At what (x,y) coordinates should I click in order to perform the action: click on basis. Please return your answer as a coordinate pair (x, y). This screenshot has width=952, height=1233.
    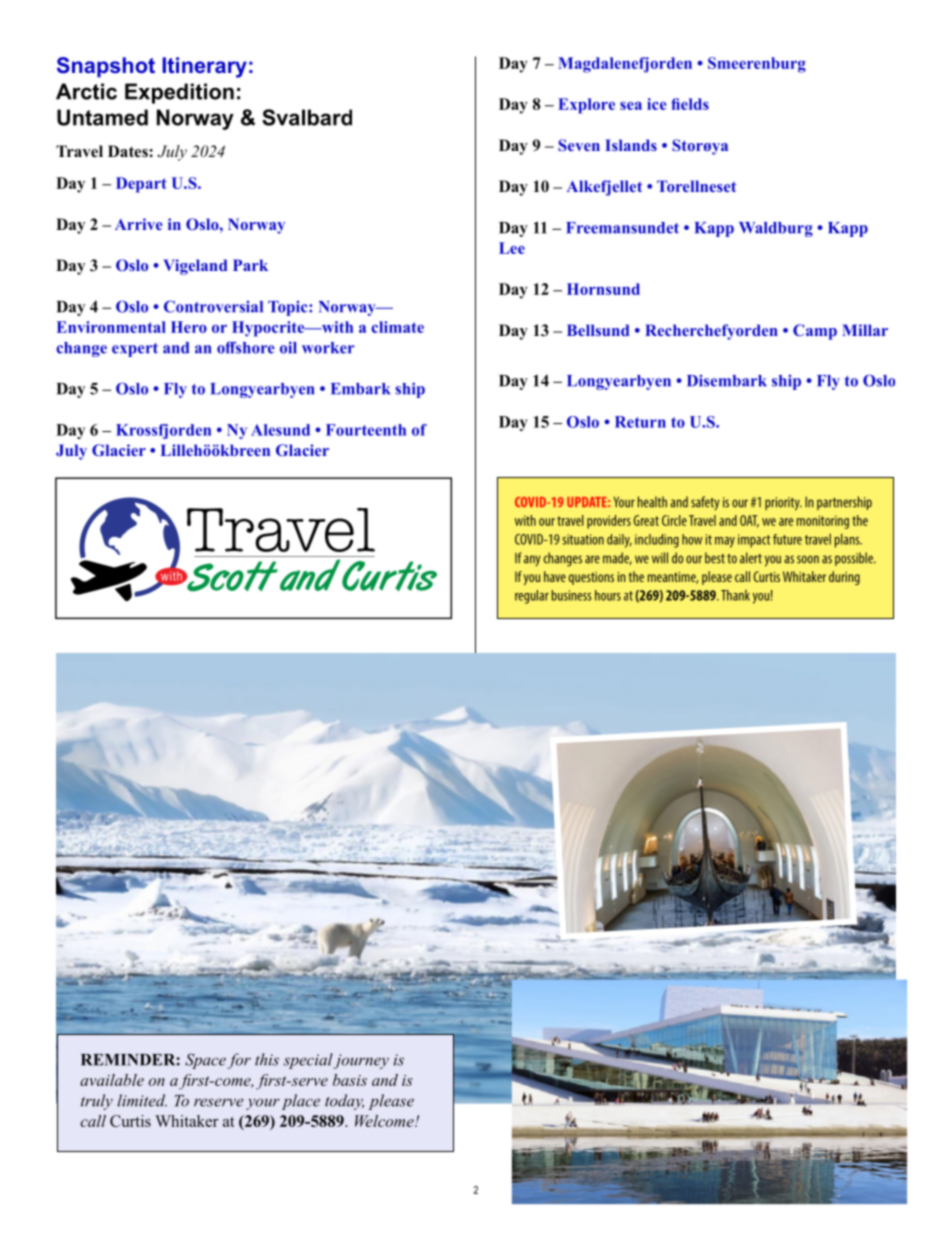
    Looking at the image, I should click on (350, 1080).
